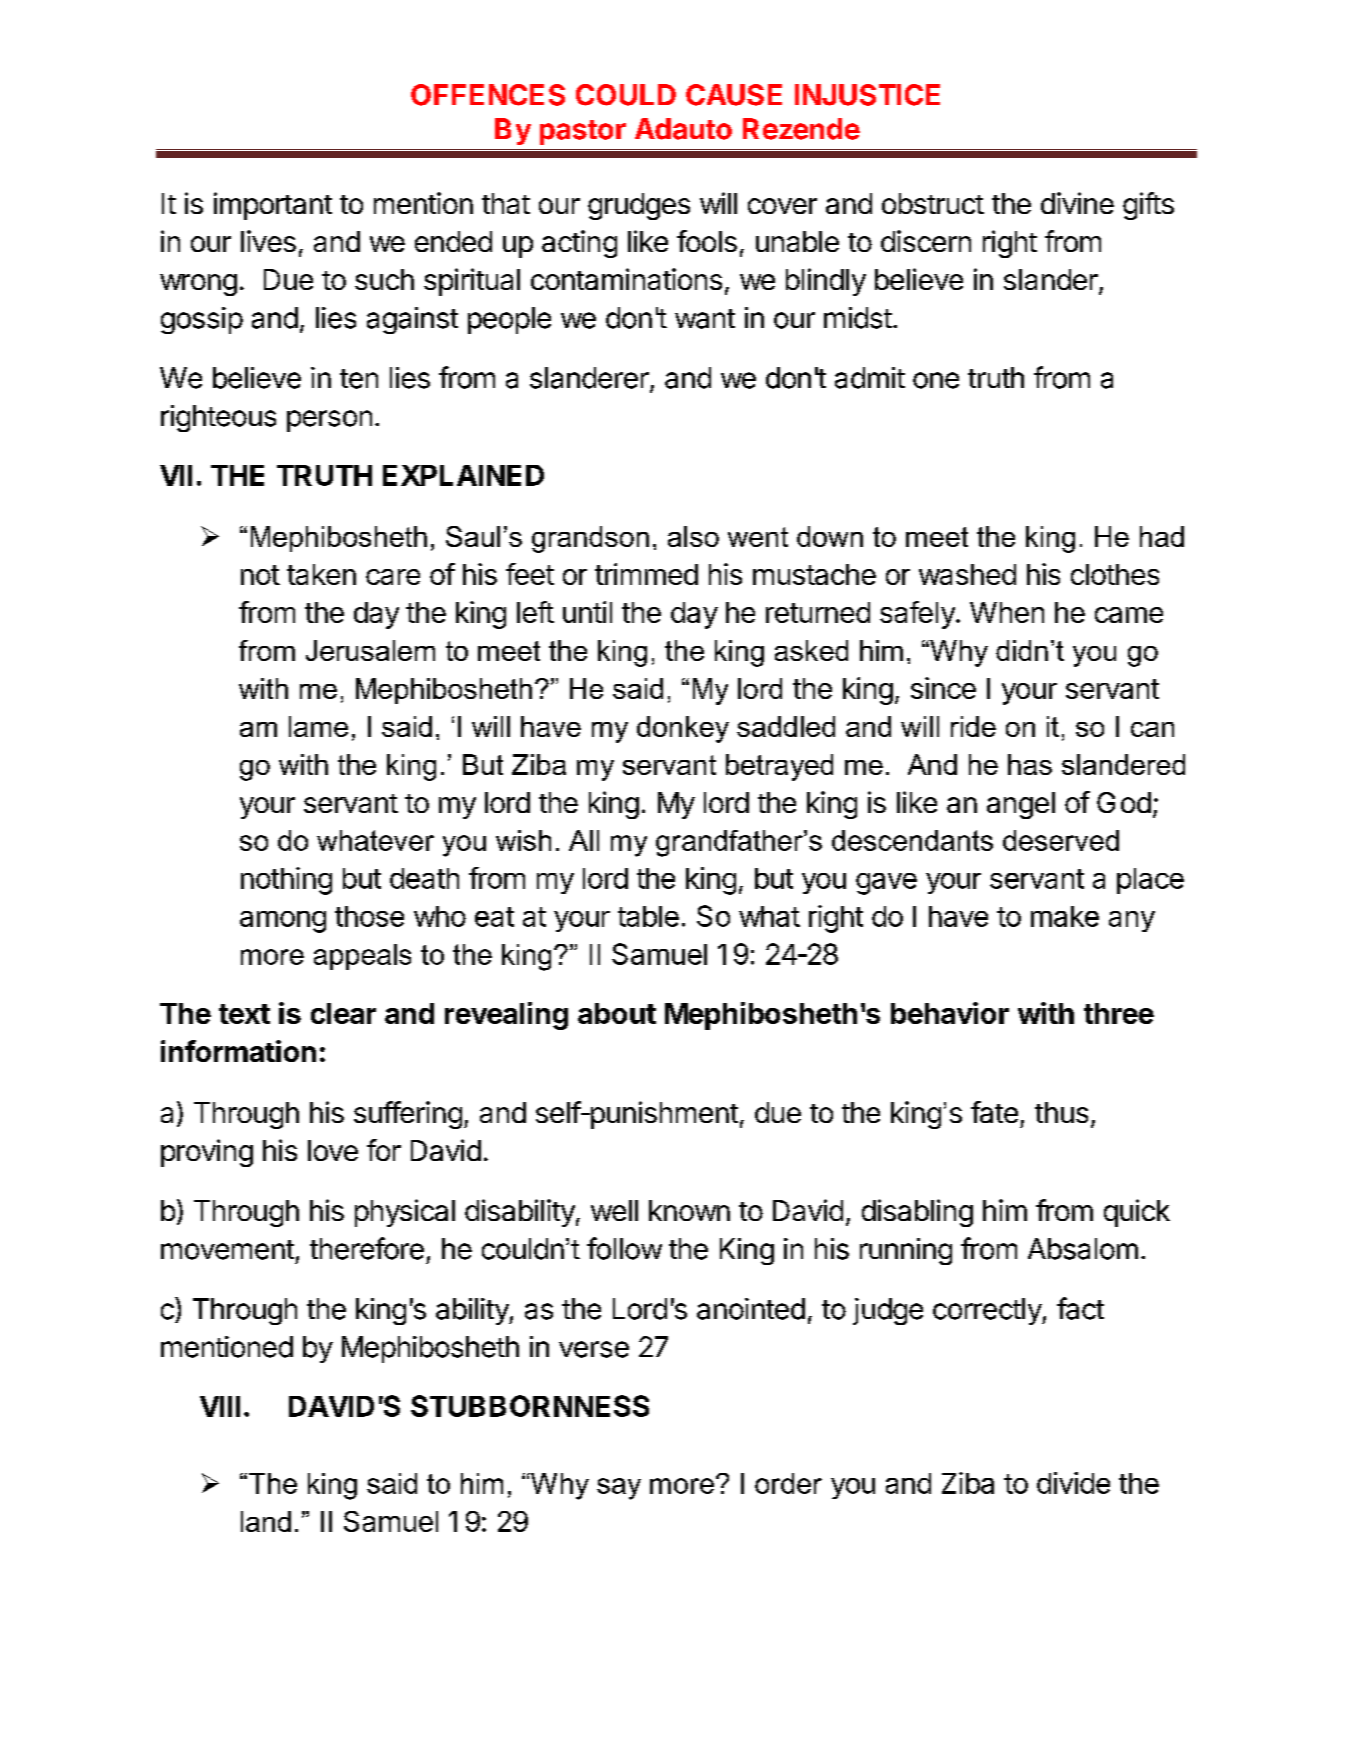 This screenshot has width=1353, height=1751. Describe the element at coordinates (273, 206) in the screenshot. I see `important` at that location.
